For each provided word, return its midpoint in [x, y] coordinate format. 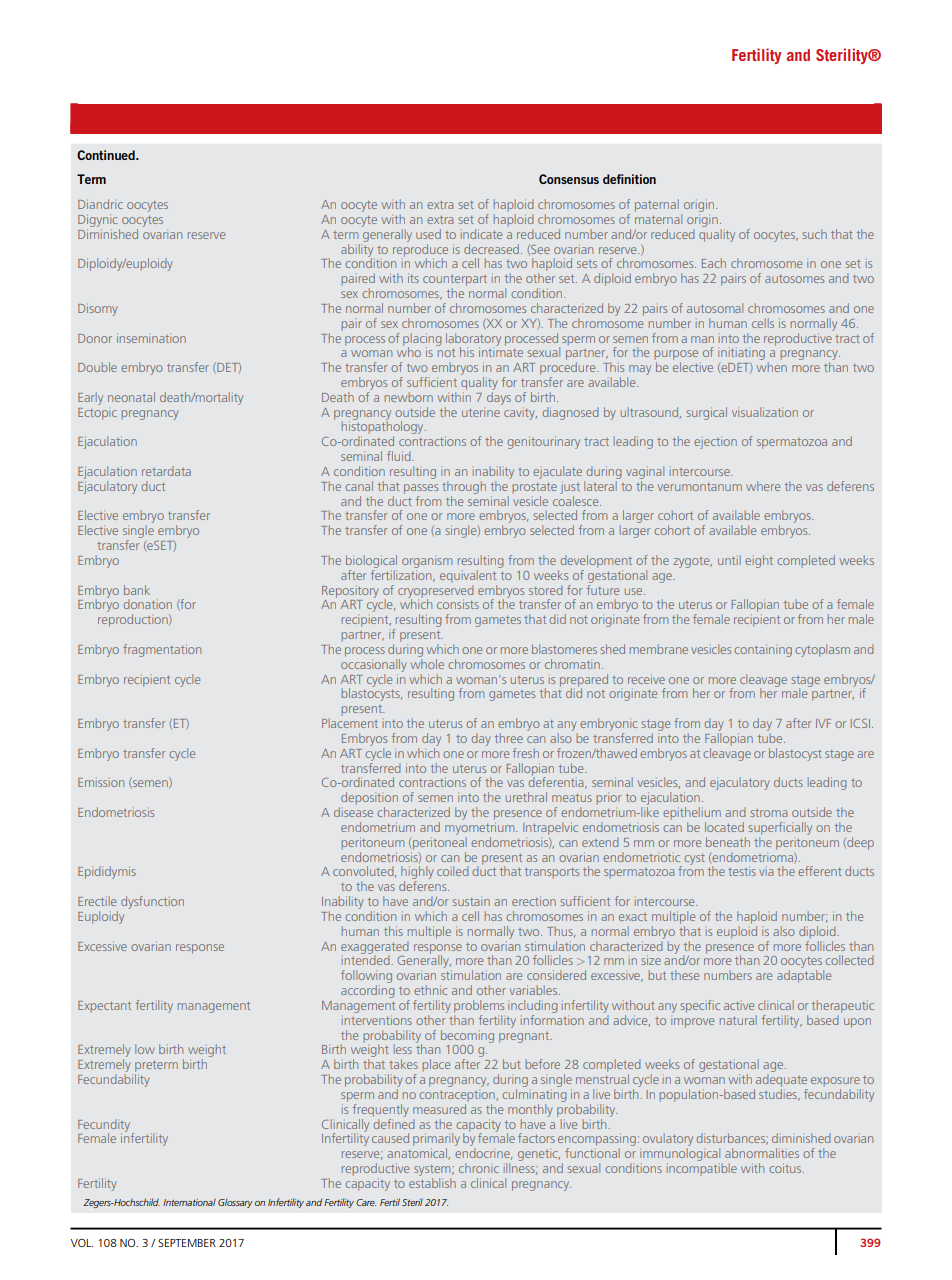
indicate [481, 234]
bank [137, 590]
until [729, 560]
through [464, 487]
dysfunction [152, 902]
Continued [107, 155]
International [189, 1202]
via [766, 872]
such [814, 234]
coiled [452, 871]
